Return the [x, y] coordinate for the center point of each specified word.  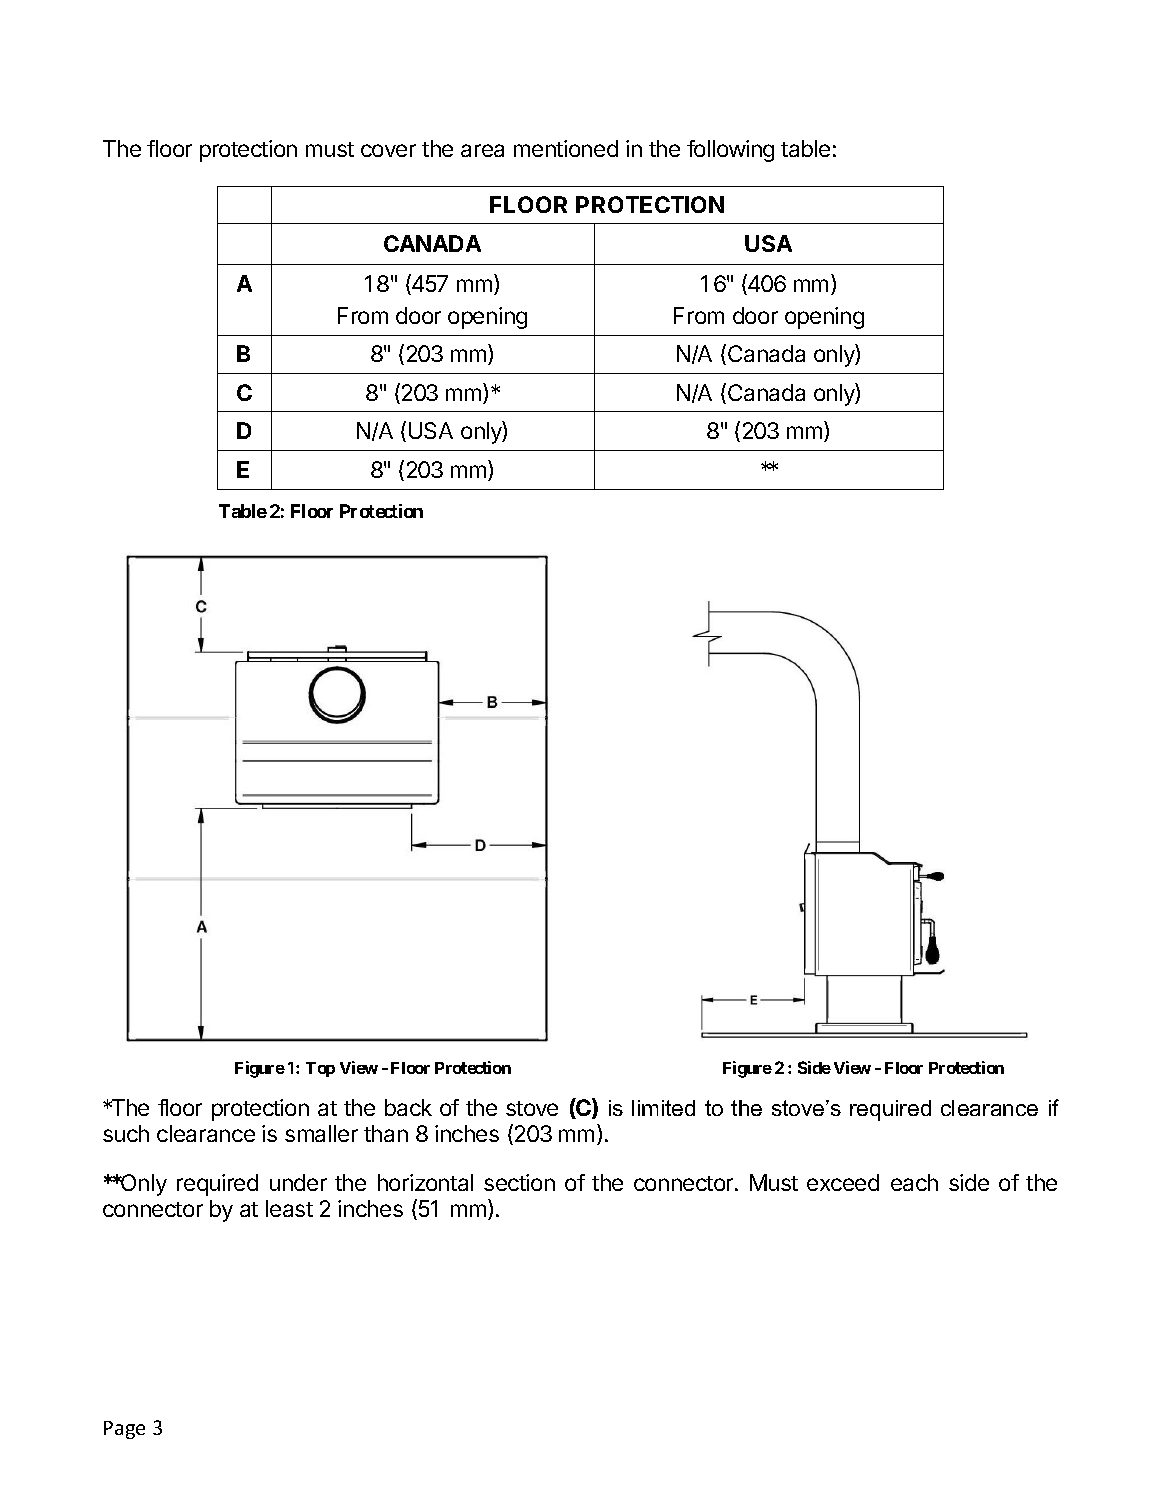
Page [124, 1430]
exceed [843, 1182]
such [126, 1133]
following [730, 151]
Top [320, 1069]
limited [663, 1108]
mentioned [566, 148]
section [519, 1182]
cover [388, 150]
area [482, 150]
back [408, 1107]
